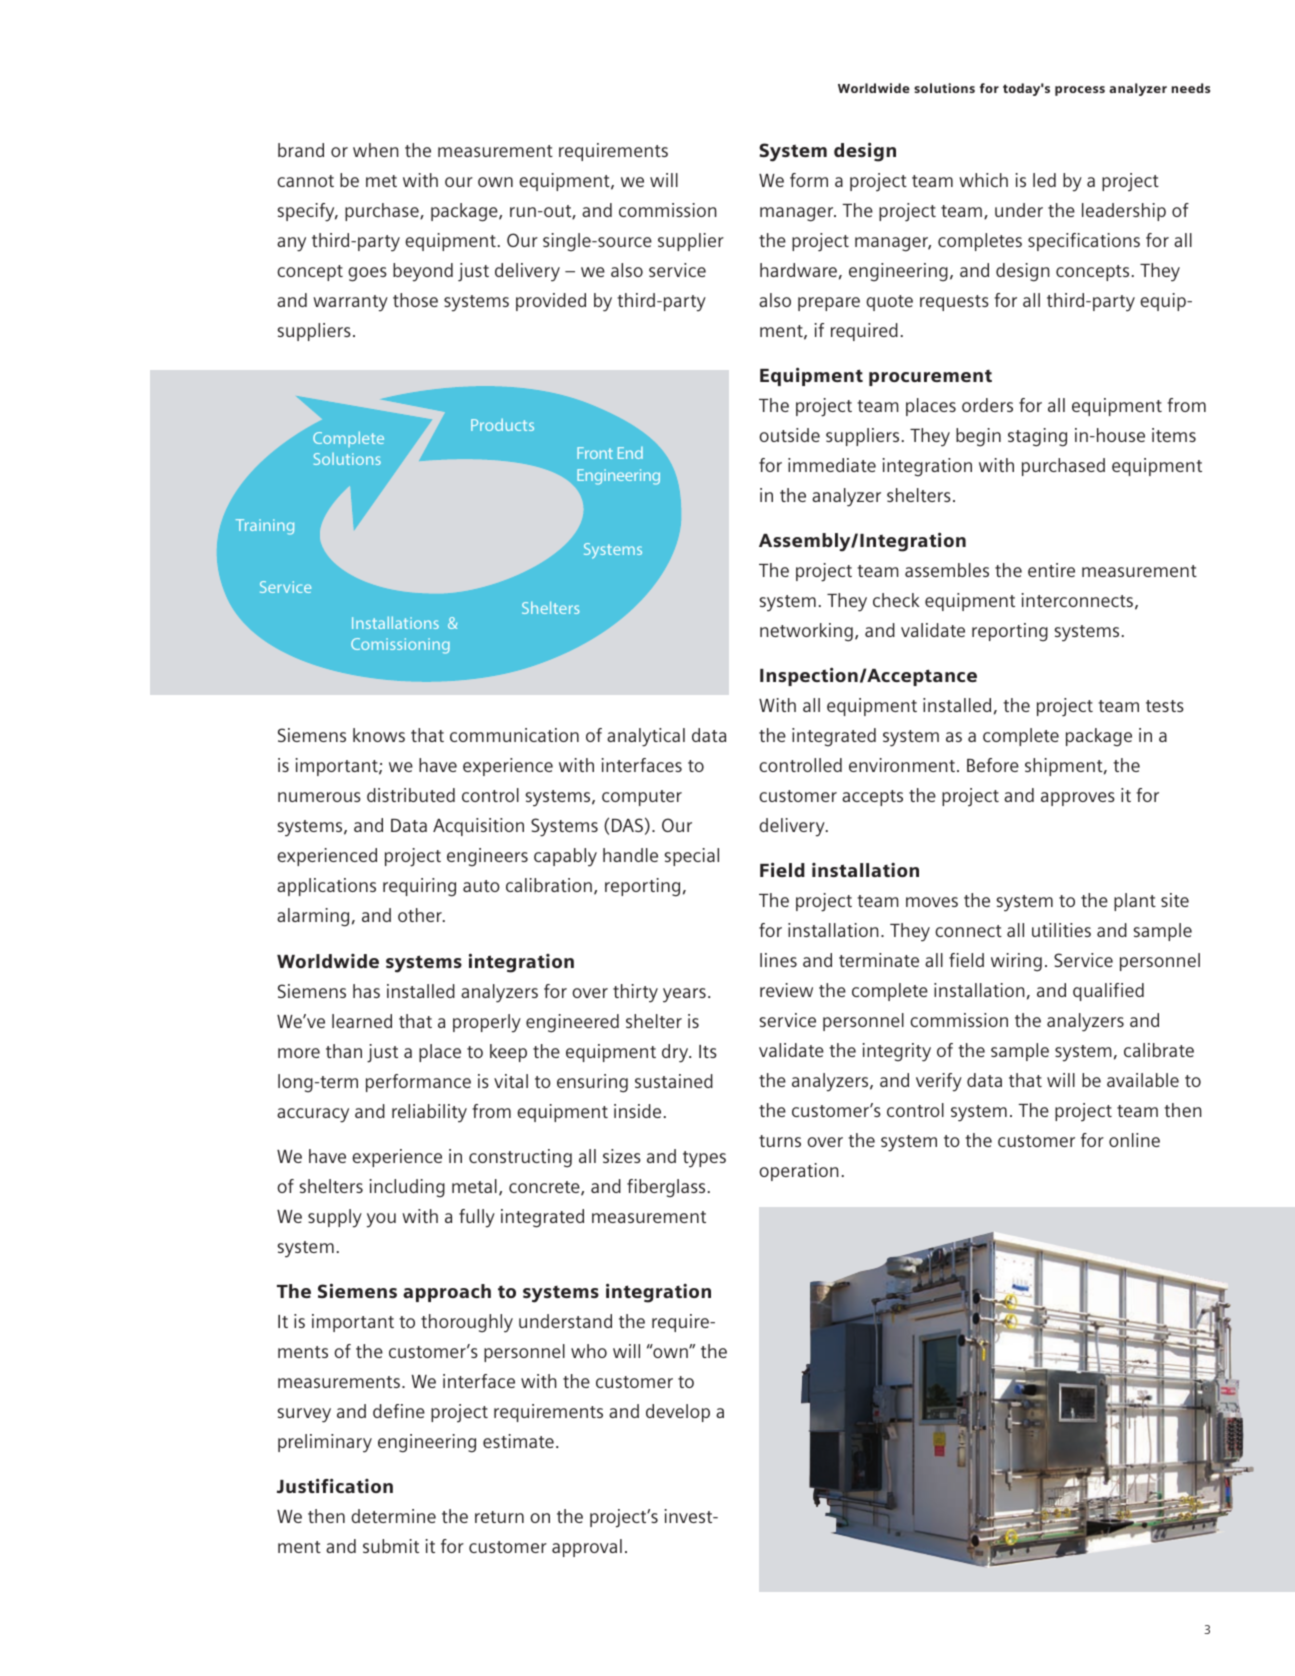 The width and height of the page is (1295, 1676). What do you see at coordinates (1134, 1140) in the page?
I see `online` at bounding box center [1134, 1140].
